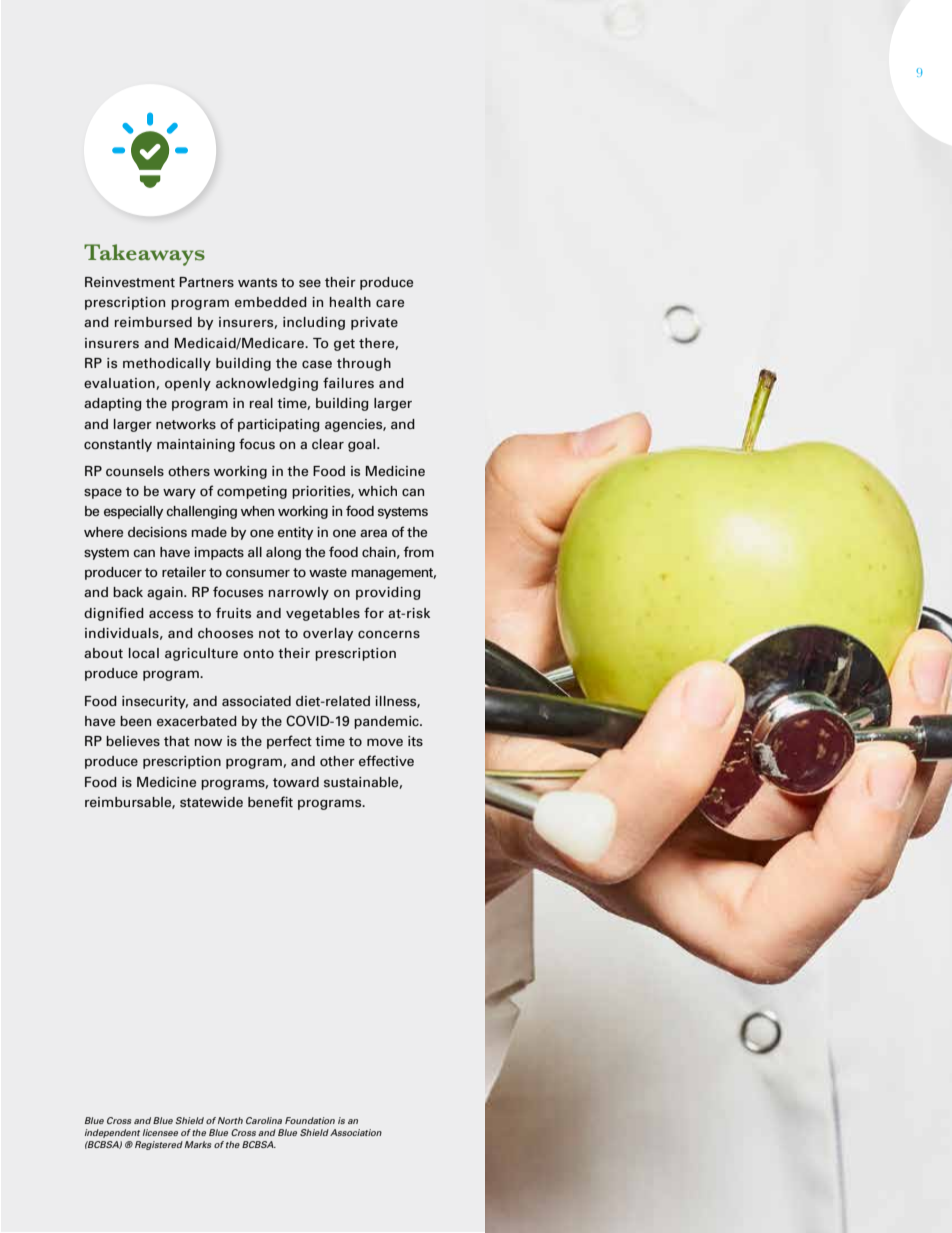 The width and height of the page is (952, 1233). Describe the element at coordinates (130, 282) in the page. I see `Reinvestment` at that location.
